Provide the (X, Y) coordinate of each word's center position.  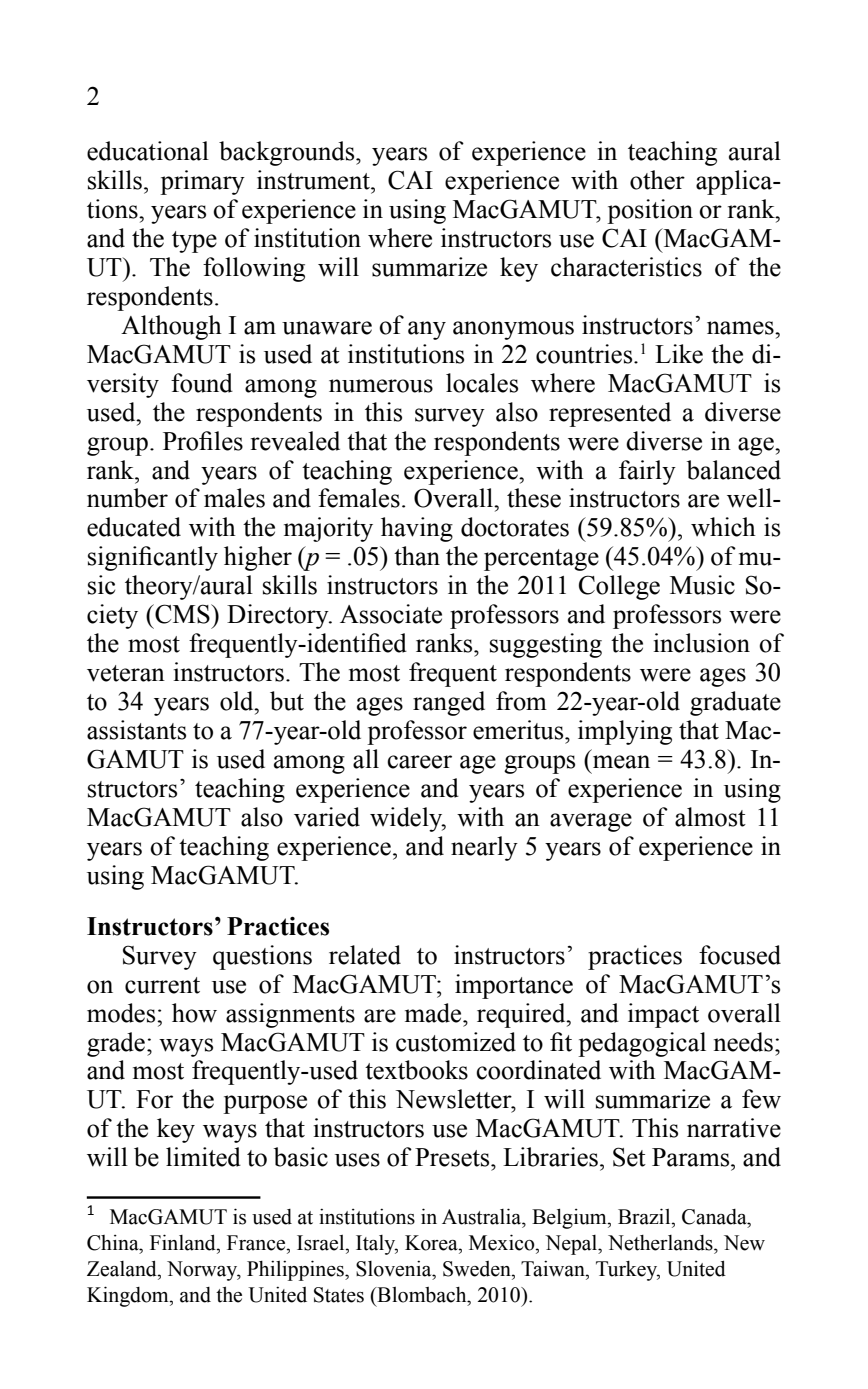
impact (663, 1015)
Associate (391, 614)
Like (679, 354)
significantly (153, 558)
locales (482, 383)
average (591, 822)
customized (456, 1042)
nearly (484, 848)
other (657, 180)
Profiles (203, 441)
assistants (136, 730)
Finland (184, 1242)
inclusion (701, 643)
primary (202, 182)
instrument (314, 180)
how (194, 1013)
